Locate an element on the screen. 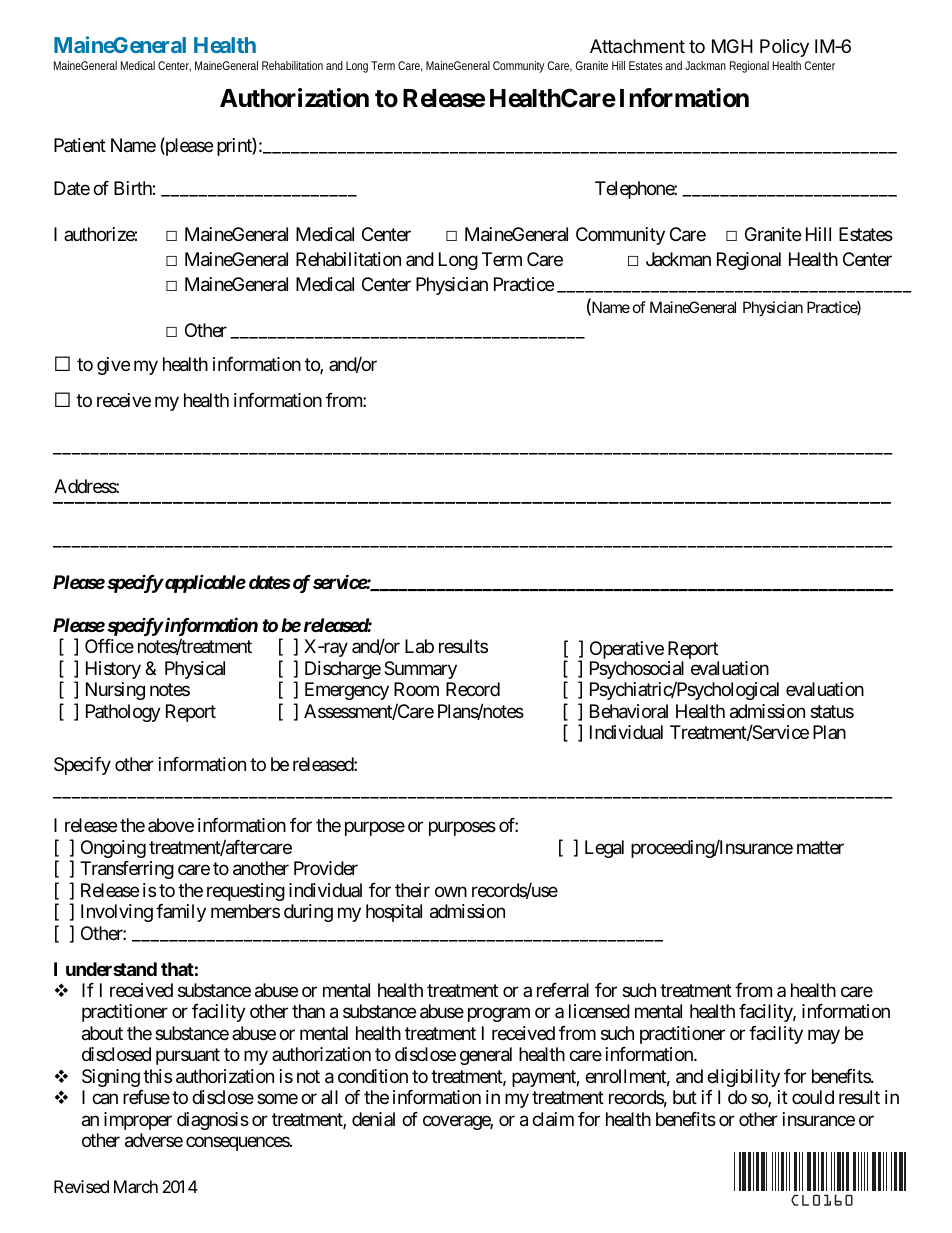 The image size is (952, 1233). give is located at coordinates (113, 366).
